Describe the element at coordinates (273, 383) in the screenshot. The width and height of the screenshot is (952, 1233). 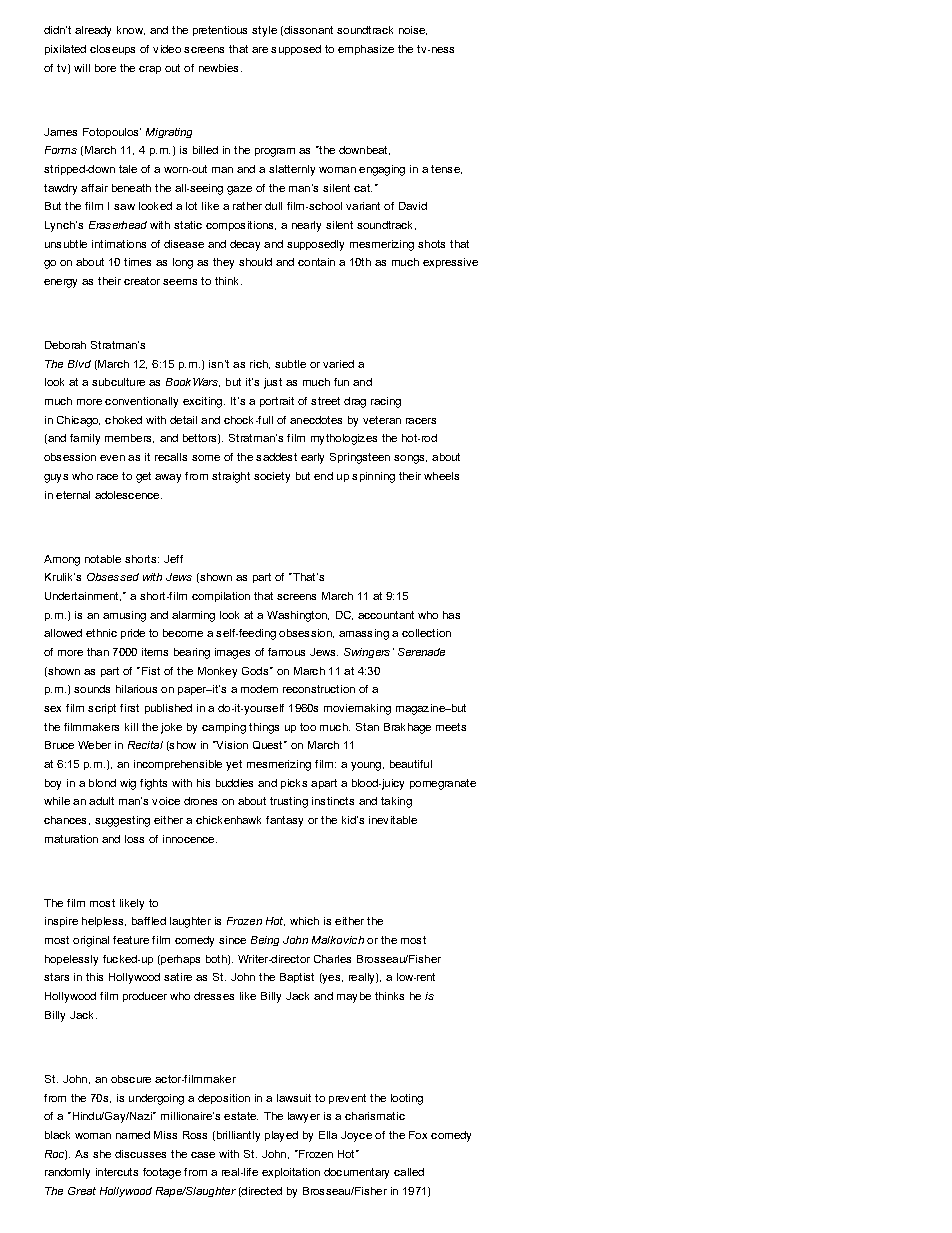
I see `just` at that location.
